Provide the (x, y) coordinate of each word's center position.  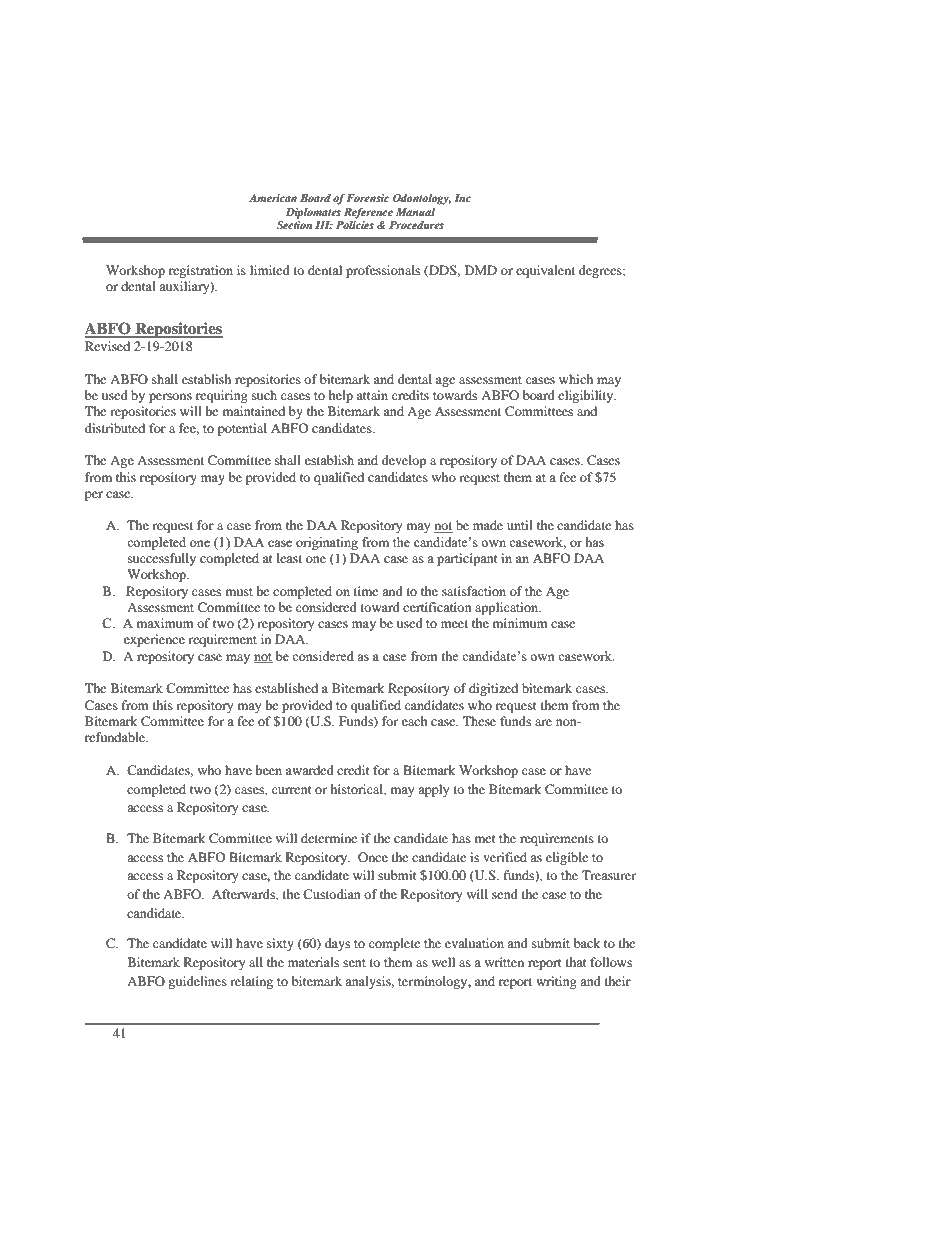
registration (201, 271)
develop (404, 461)
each (415, 721)
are (543, 722)
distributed (115, 428)
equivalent (545, 271)
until (520, 525)
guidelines (197, 982)
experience (154, 640)
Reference (368, 213)
